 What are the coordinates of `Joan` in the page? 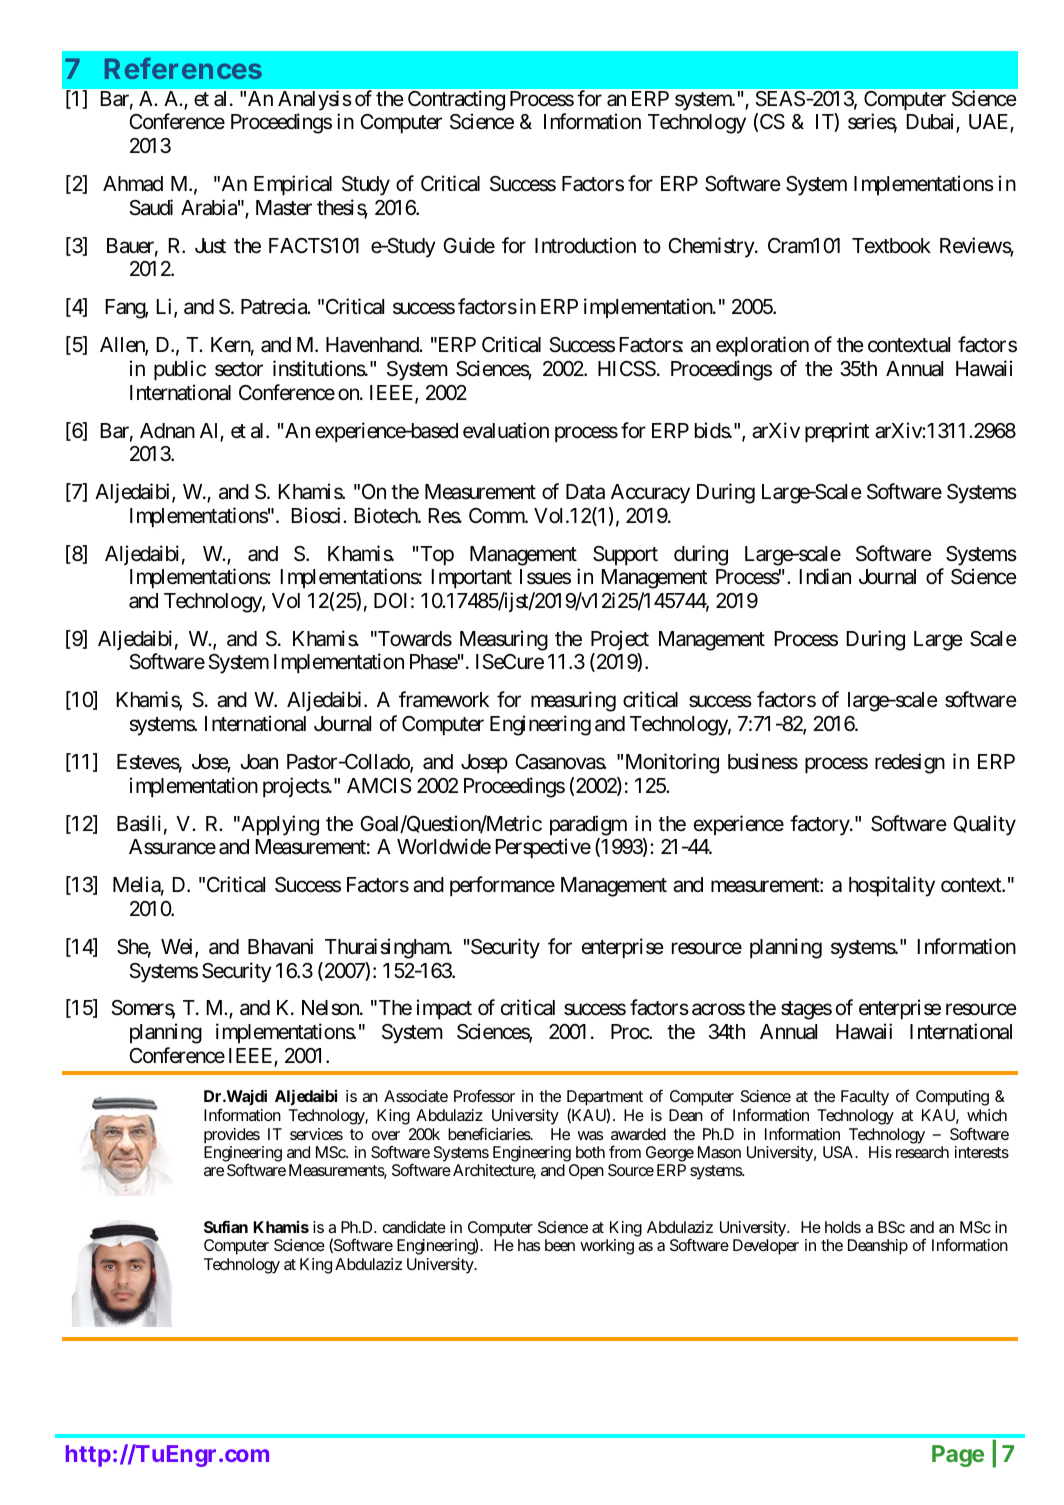 It's located at (259, 762).
